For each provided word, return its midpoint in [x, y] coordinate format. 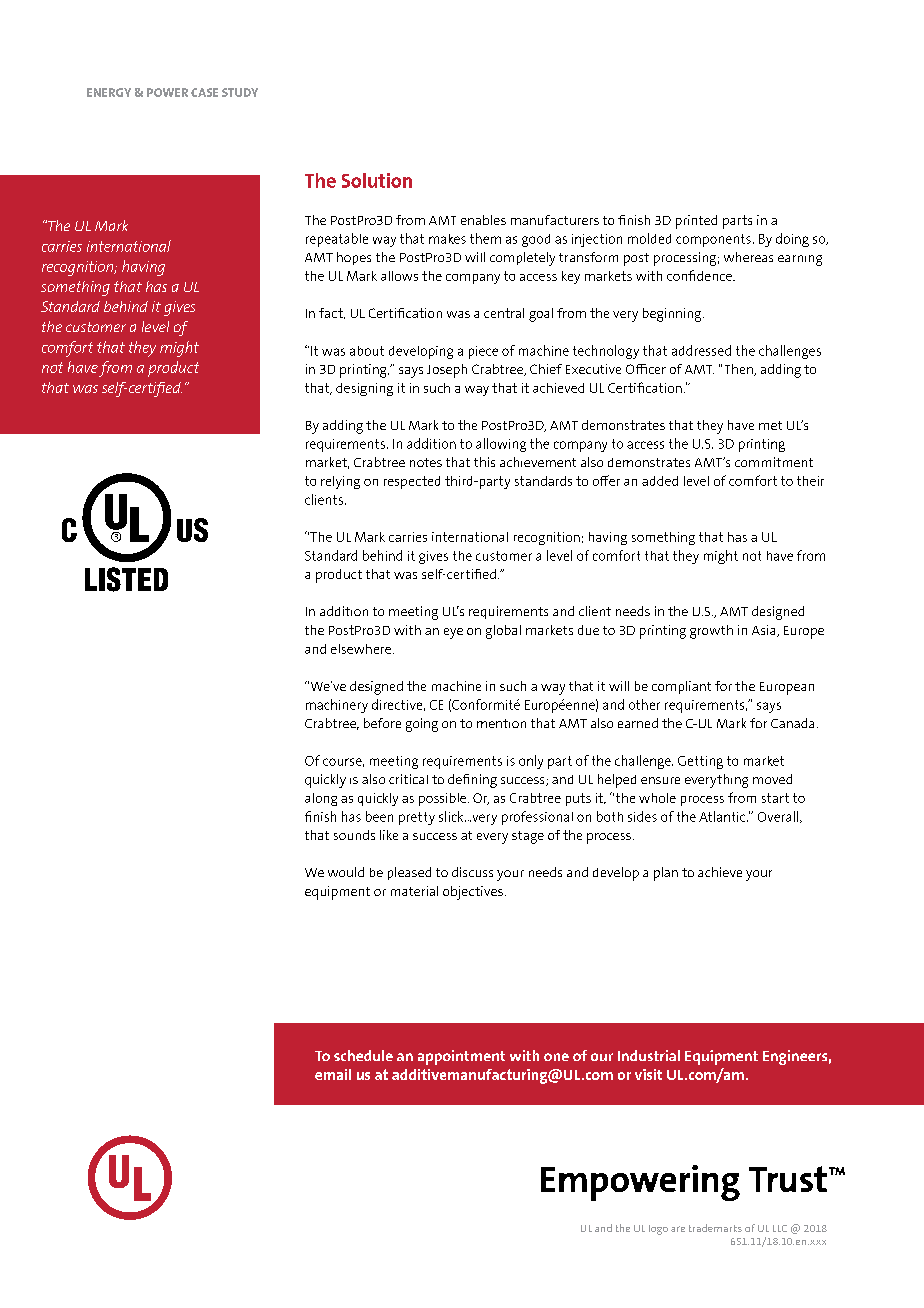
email [333, 1074]
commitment [774, 462]
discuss [472, 872]
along [321, 799]
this [484, 462]
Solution [377, 180]
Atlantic [723, 816]
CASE [204, 92]
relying [340, 482]
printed [696, 222]
